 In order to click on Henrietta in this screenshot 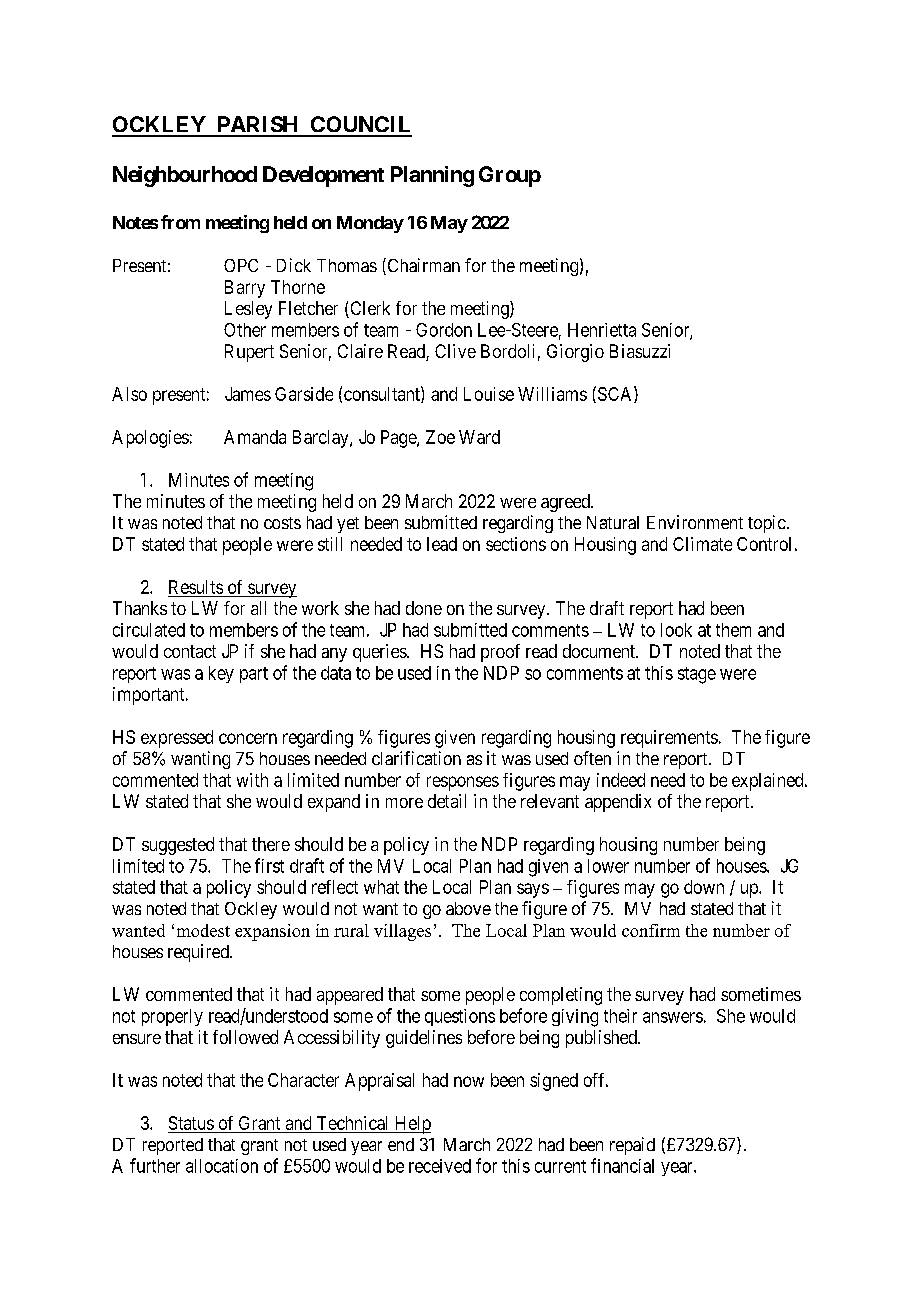, I will do `click(602, 330)`.
